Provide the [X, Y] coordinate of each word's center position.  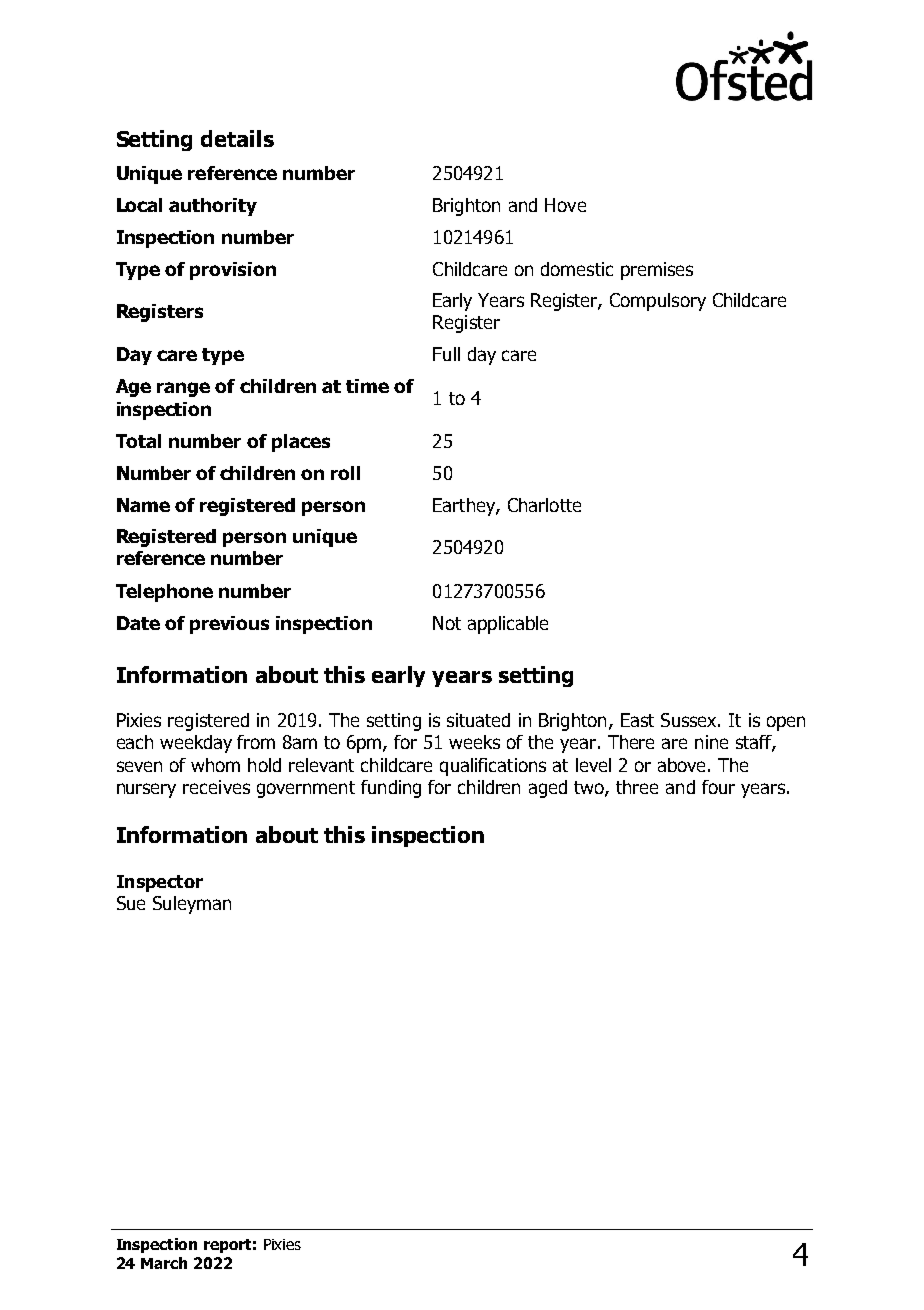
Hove [565, 205]
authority [213, 207]
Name [143, 505]
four [718, 787]
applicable [508, 625]
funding [391, 789]
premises [657, 271]
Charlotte [544, 505]
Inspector [160, 883]
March [164, 1263]
